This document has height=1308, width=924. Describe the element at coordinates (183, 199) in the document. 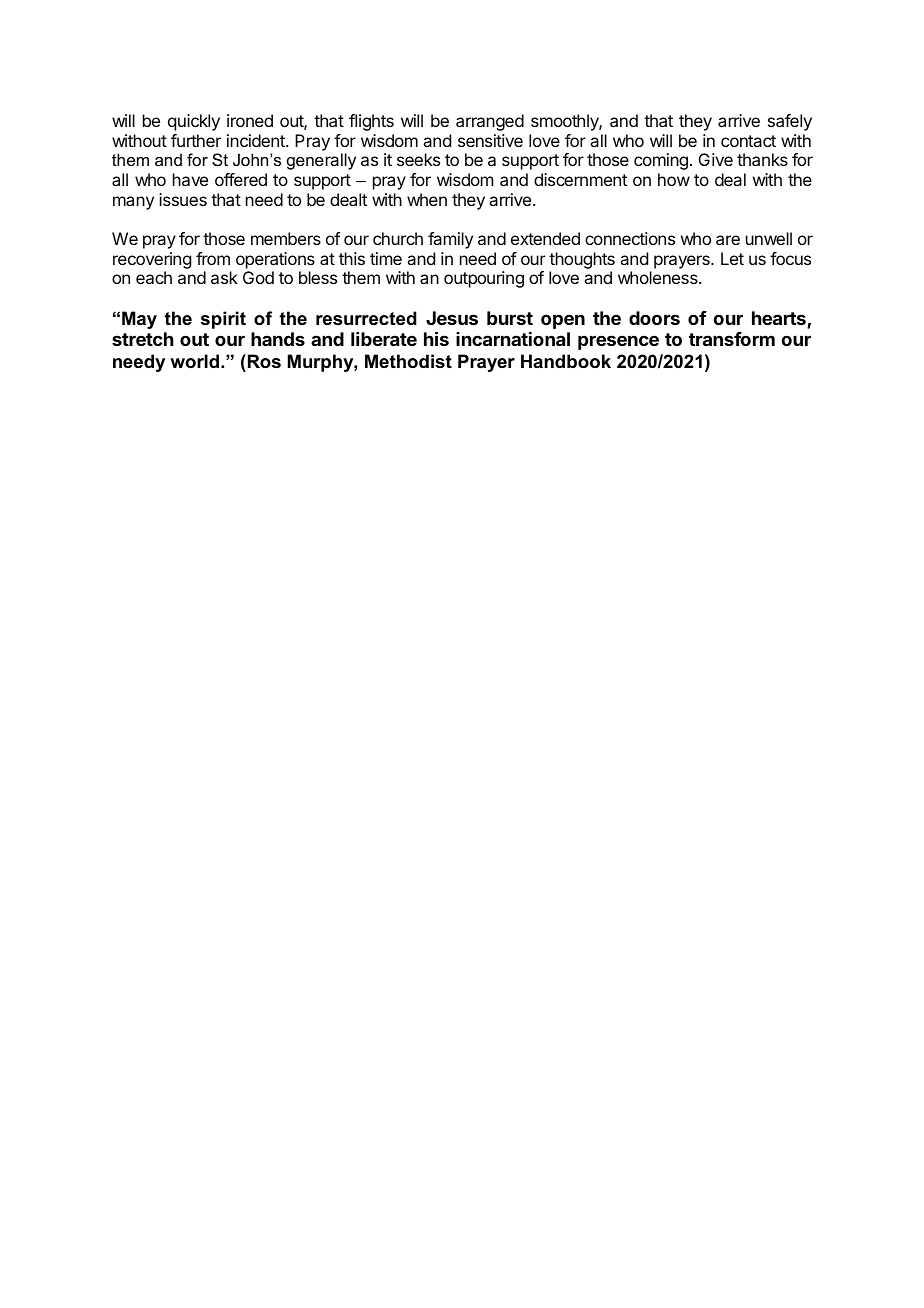

I see `issues` at that location.
